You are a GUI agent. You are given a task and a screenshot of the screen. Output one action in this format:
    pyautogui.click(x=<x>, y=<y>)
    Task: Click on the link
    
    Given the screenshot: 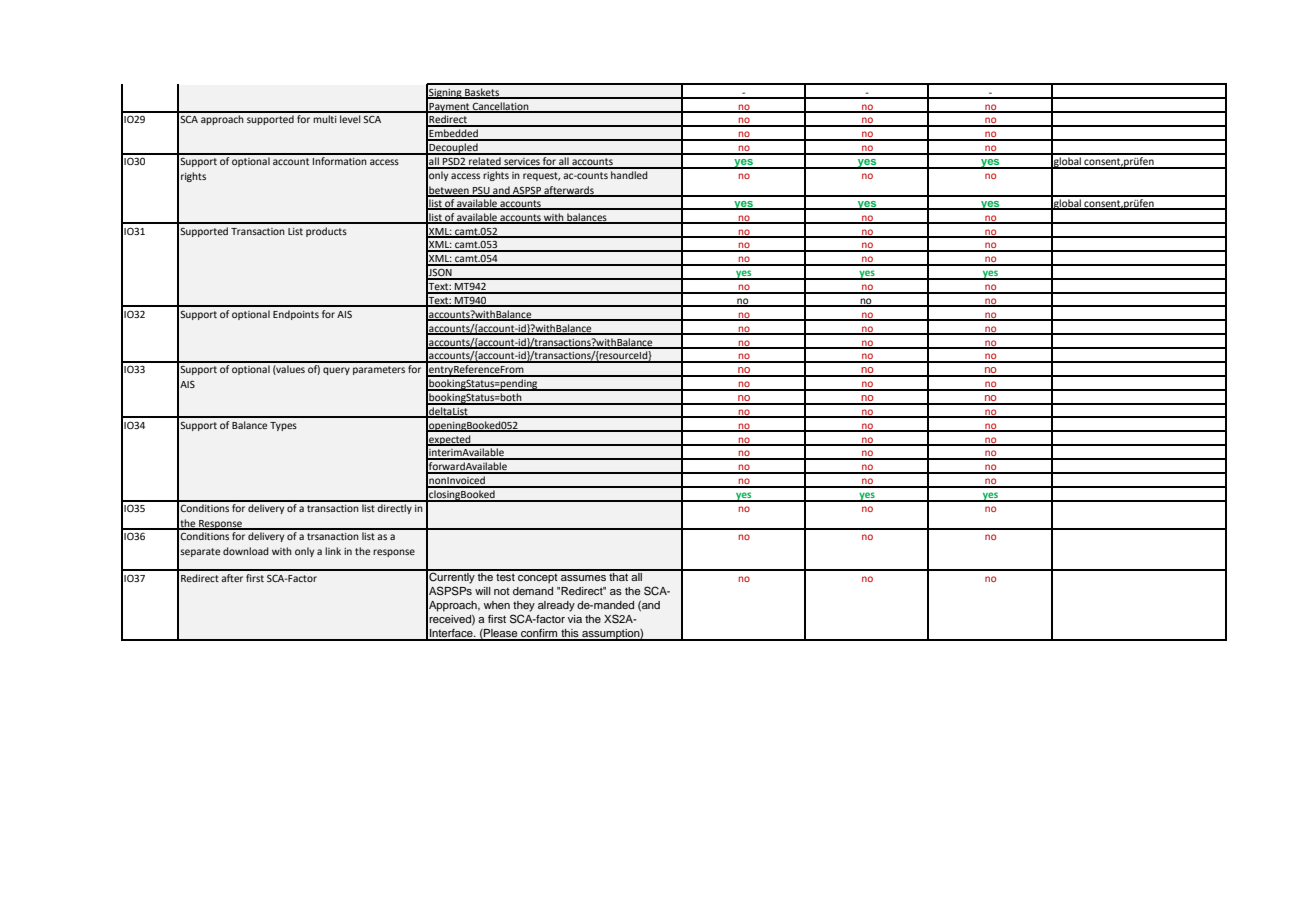 What is the action you would take?
    pyautogui.click(x=333, y=551)
